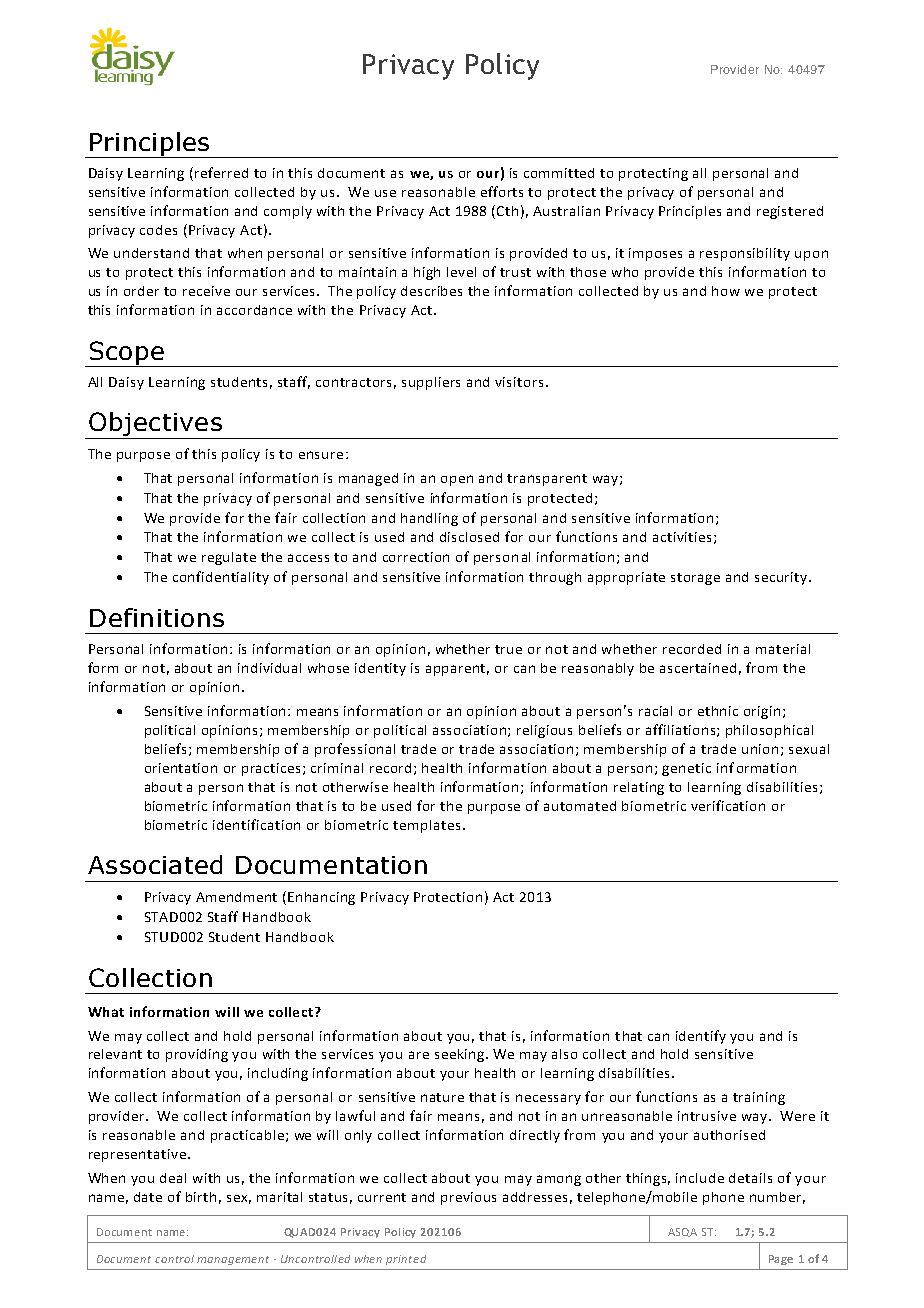 This screenshot has width=924, height=1308. What do you see at coordinates (158, 230) in the screenshot?
I see `codes` at bounding box center [158, 230].
